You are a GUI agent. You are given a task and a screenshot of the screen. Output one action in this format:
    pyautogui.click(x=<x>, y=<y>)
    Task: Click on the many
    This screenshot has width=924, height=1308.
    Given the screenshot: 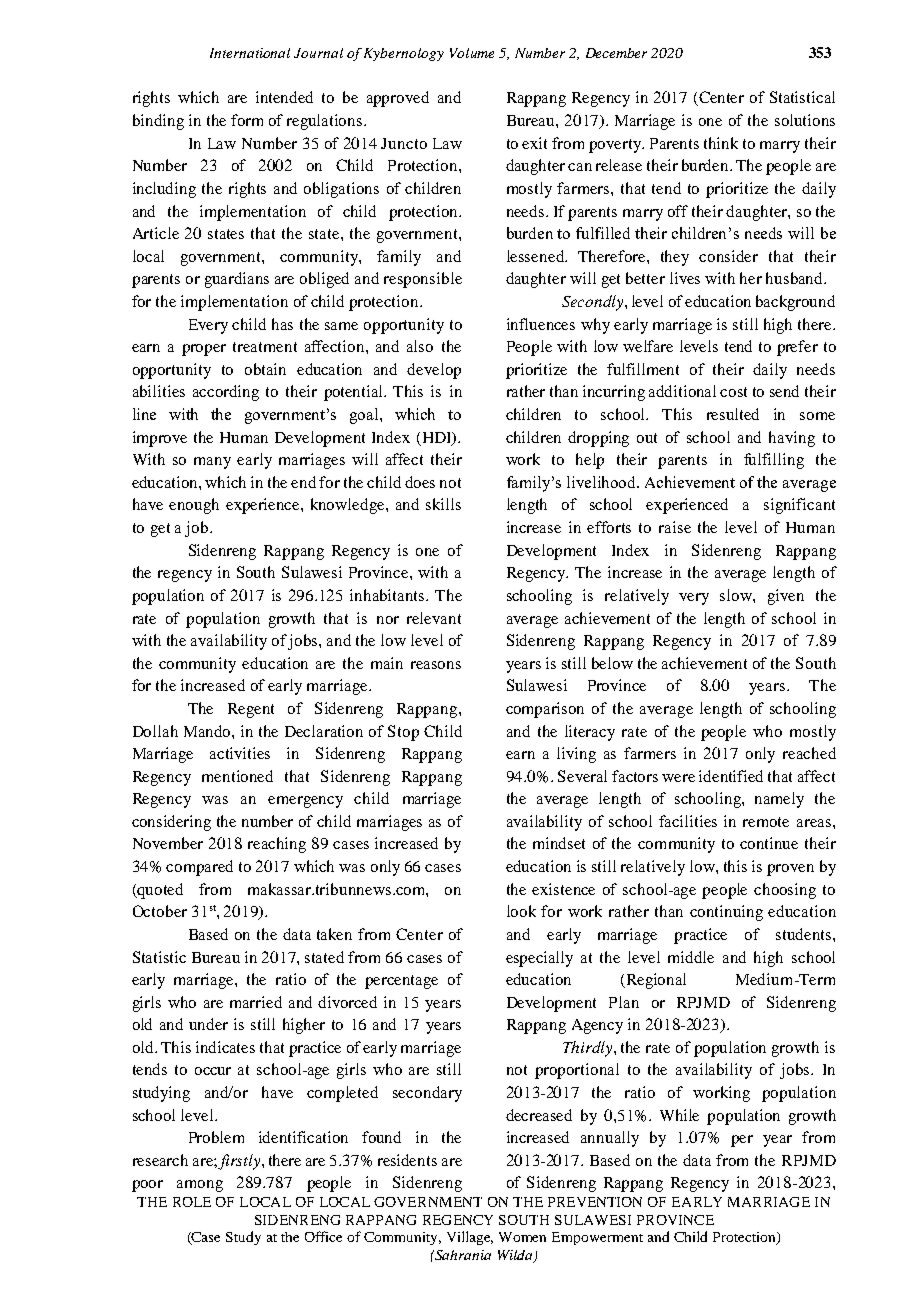 What is the action you would take?
    pyautogui.click(x=212, y=463)
